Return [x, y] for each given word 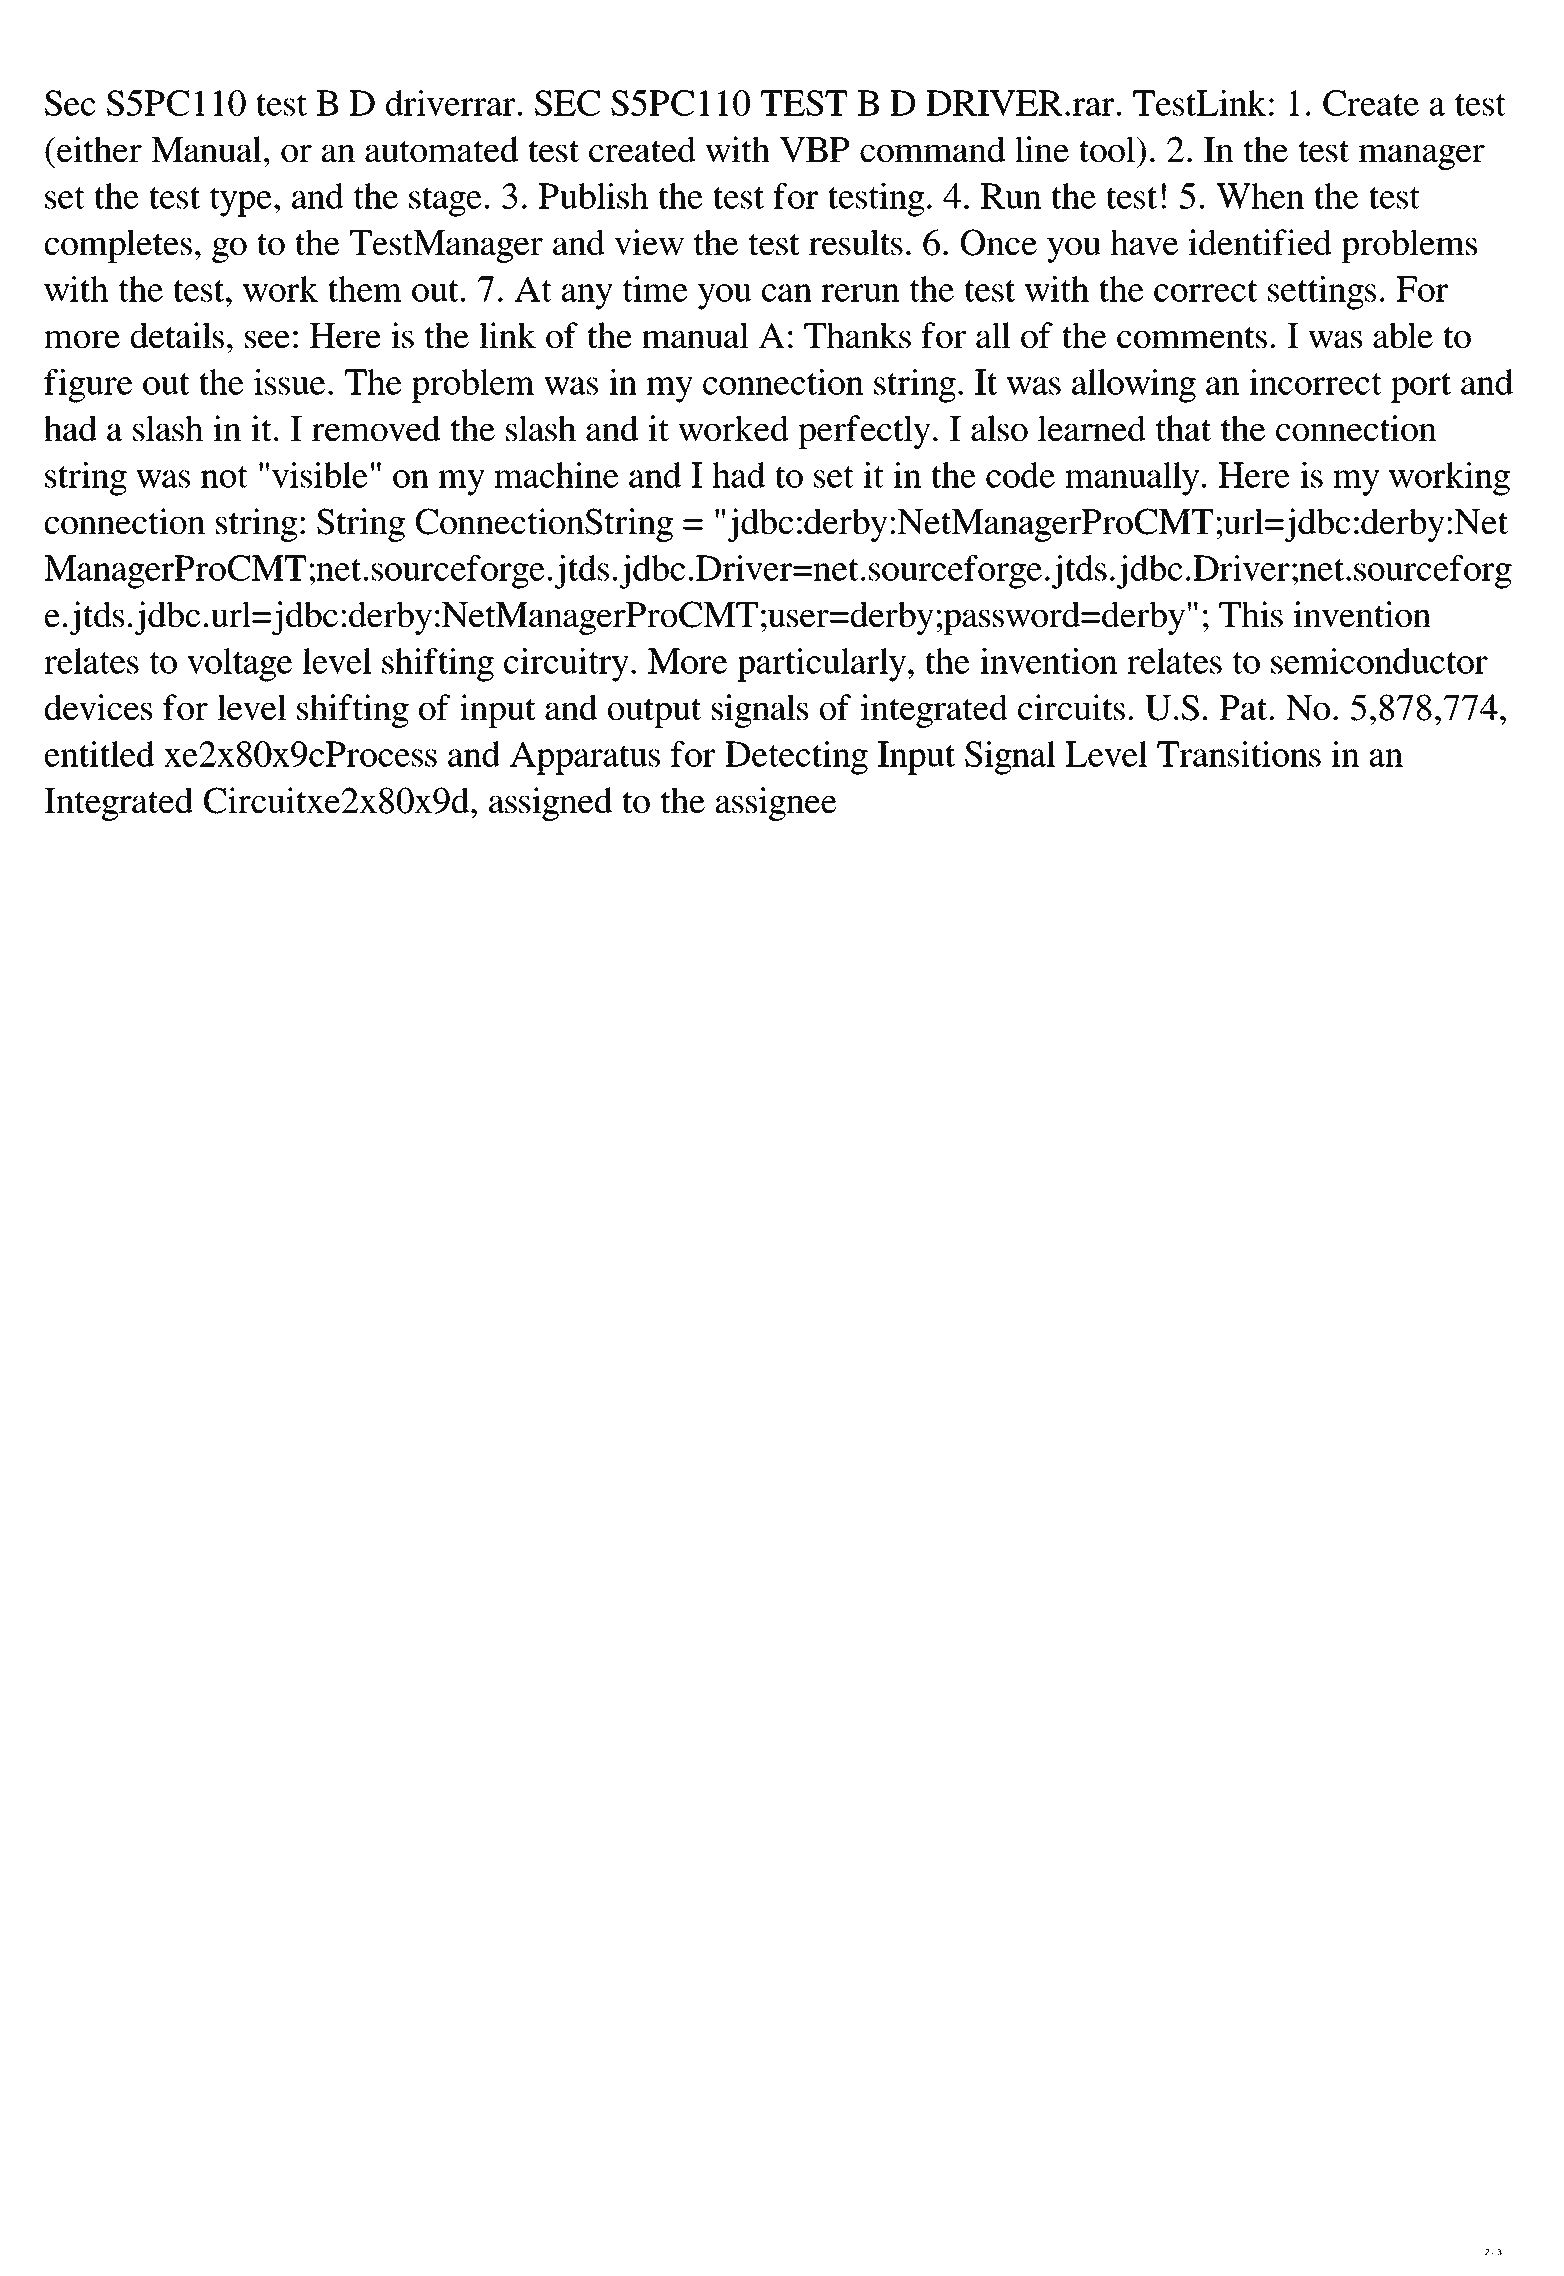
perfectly [864, 432]
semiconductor [1379, 661]
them [365, 289]
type [241, 202]
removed [376, 428]
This [1251, 614]
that [1183, 428]
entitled [99, 754]
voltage [239, 665]
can [787, 293]
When [1260, 196]
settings [1322, 293]
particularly [821, 665]
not [224, 477]
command [932, 149]
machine [556, 475]
